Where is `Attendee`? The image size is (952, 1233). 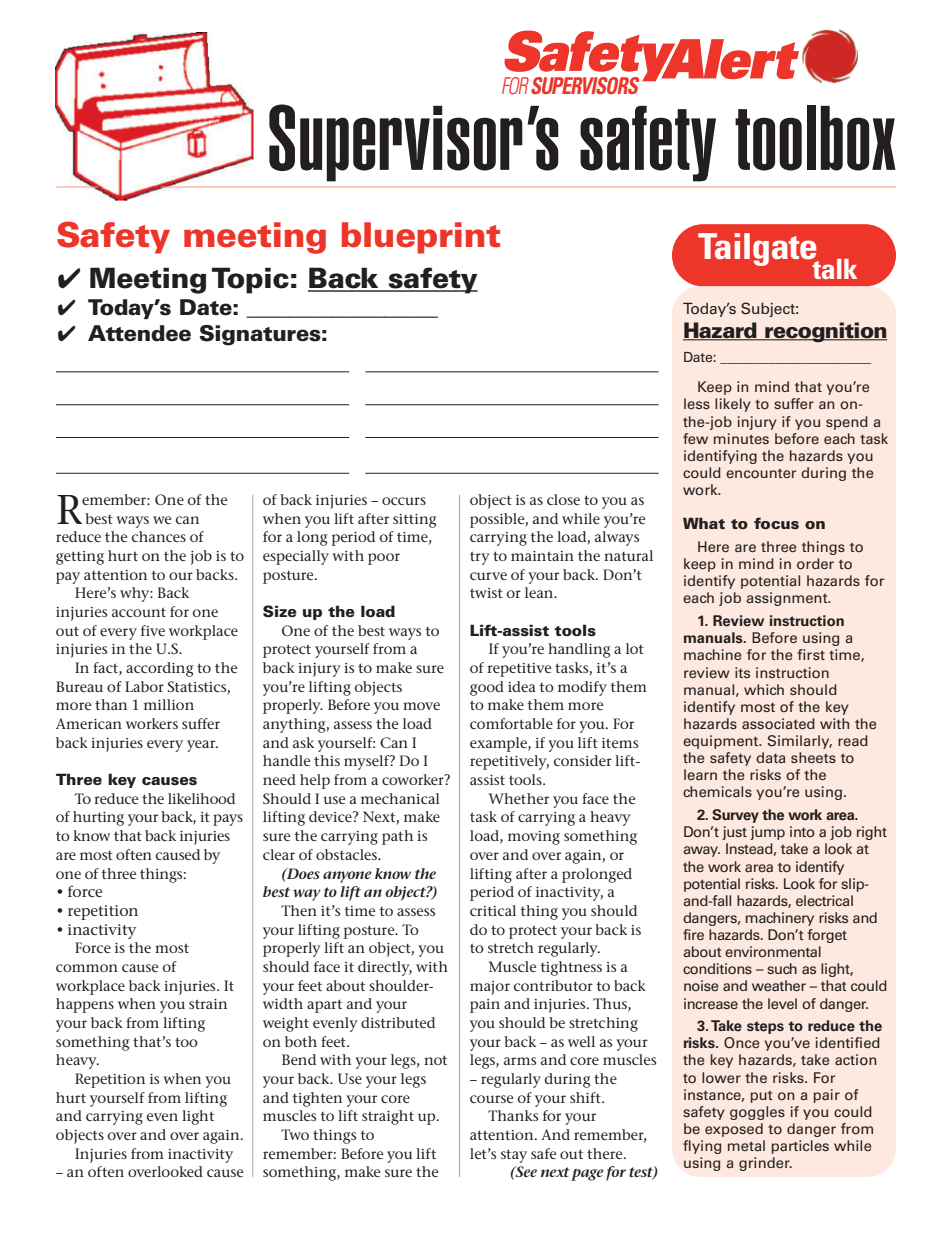 Attendee is located at coordinates (139, 333).
